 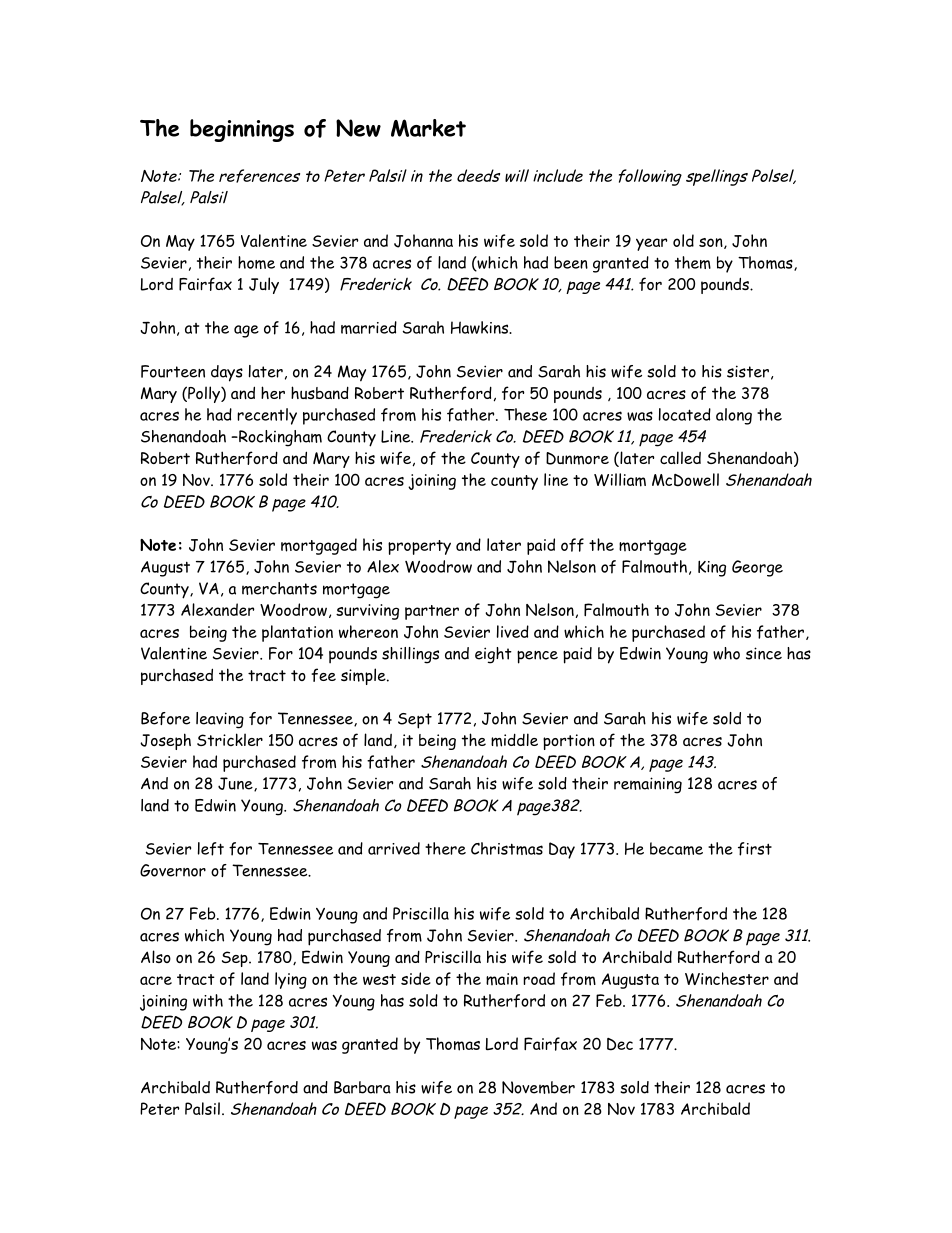 I want to click on merchants, so click(x=279, y=588).
